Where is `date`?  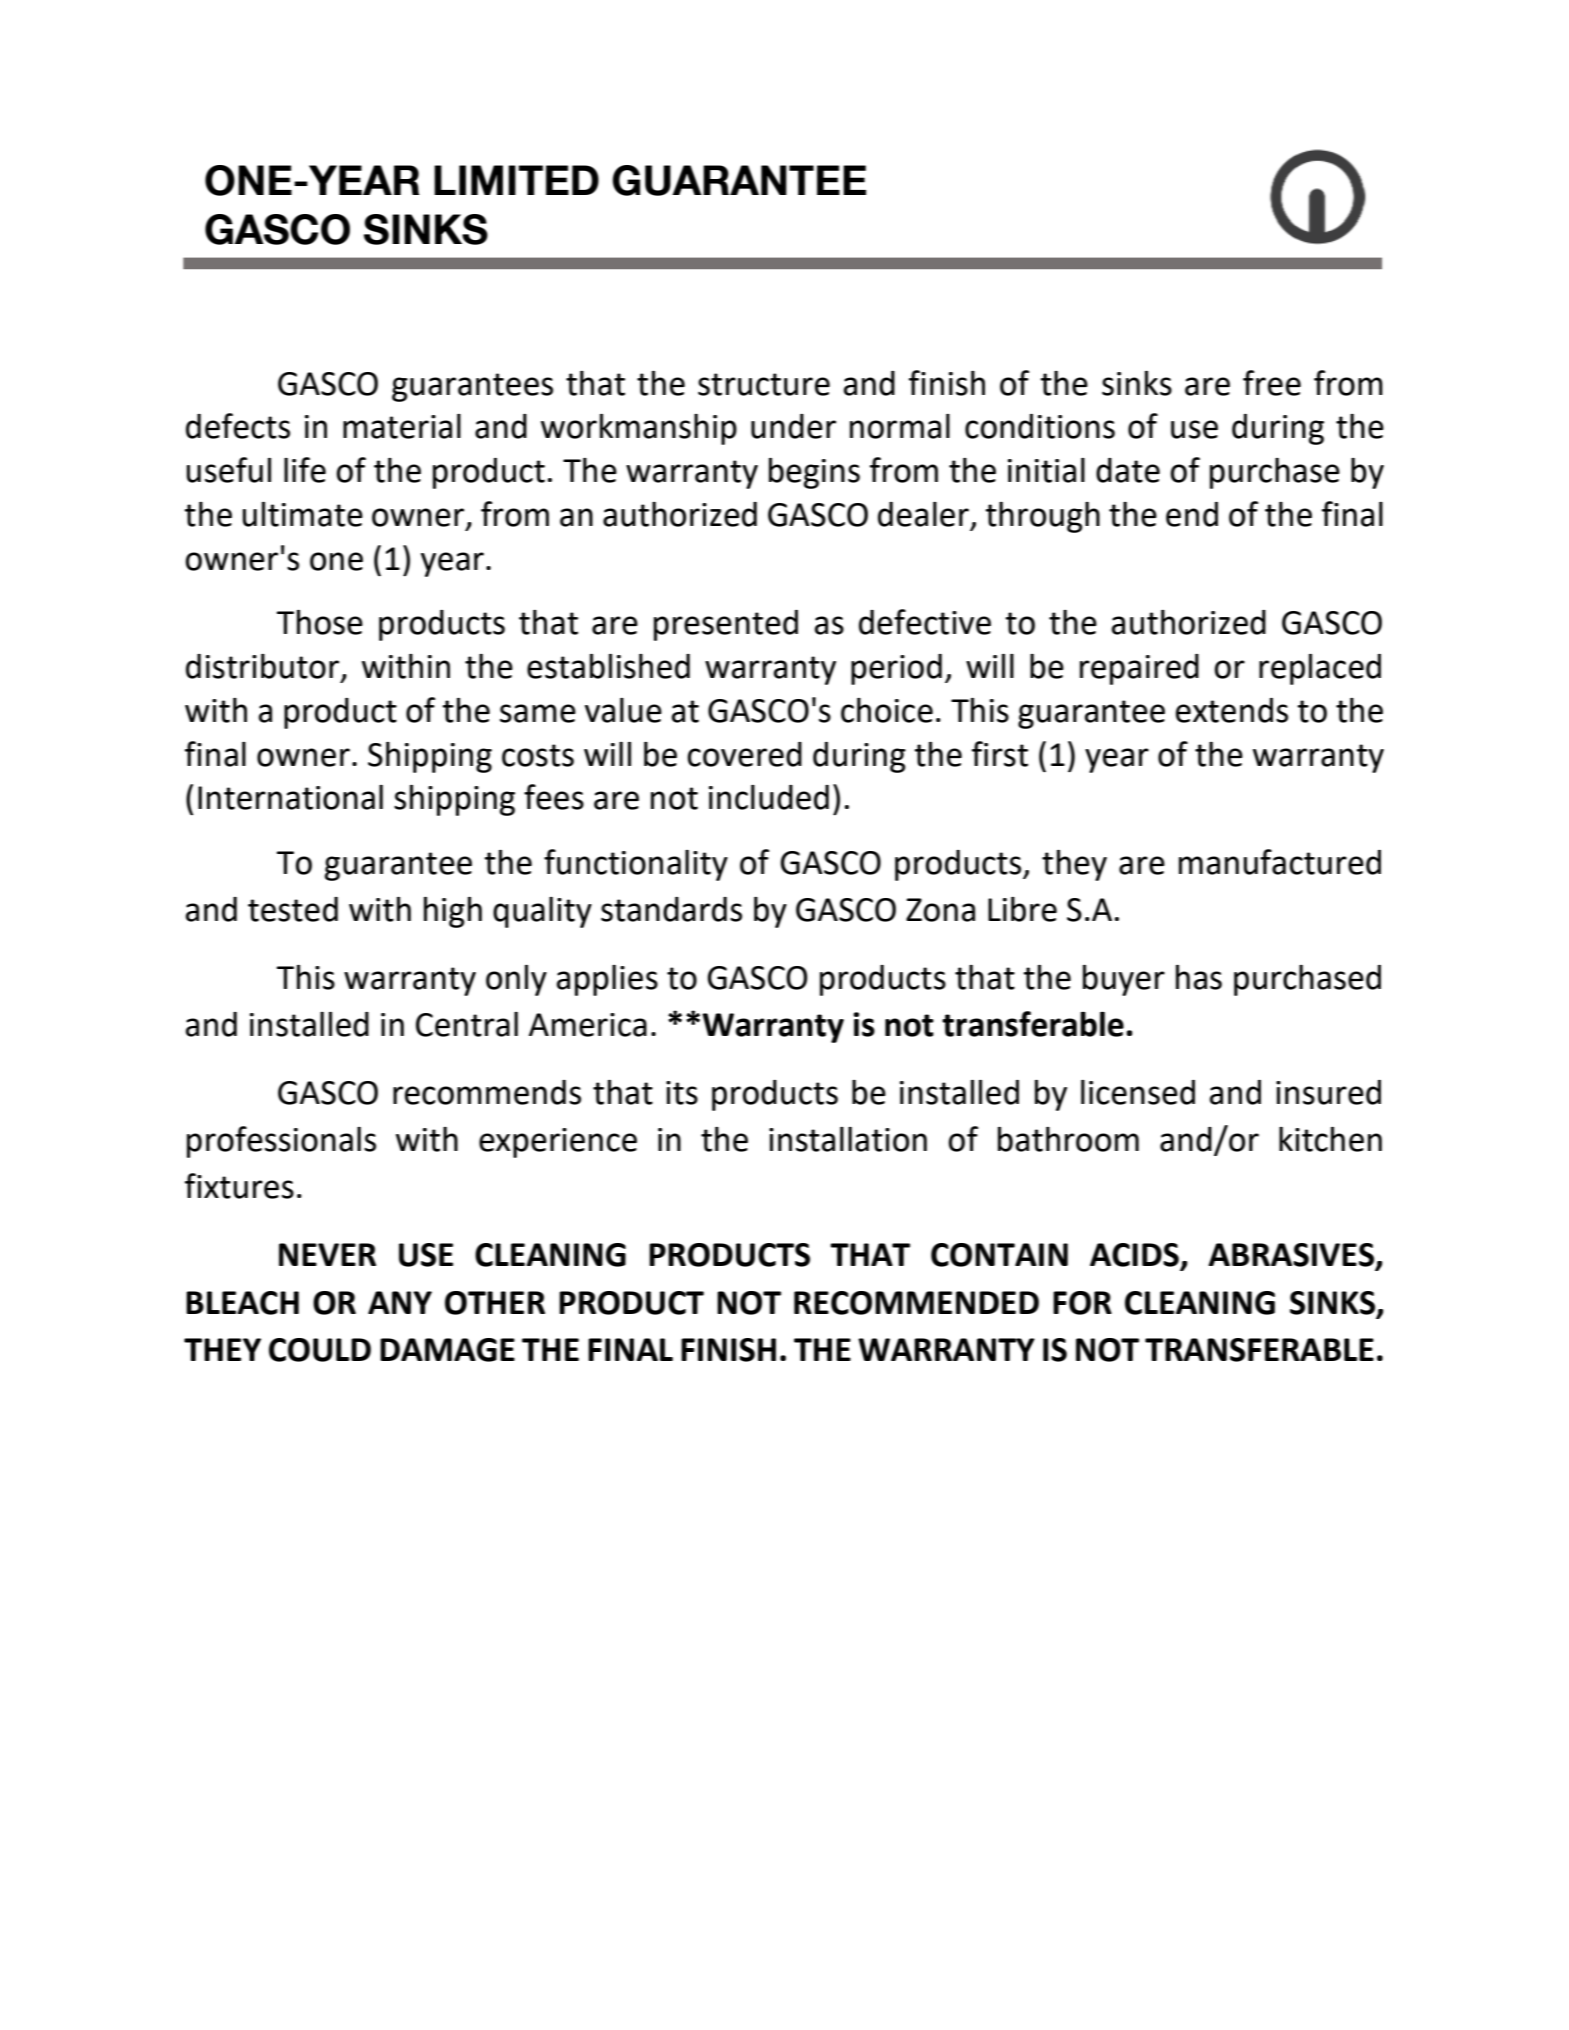 date is located at coordinates (1128, 470).
